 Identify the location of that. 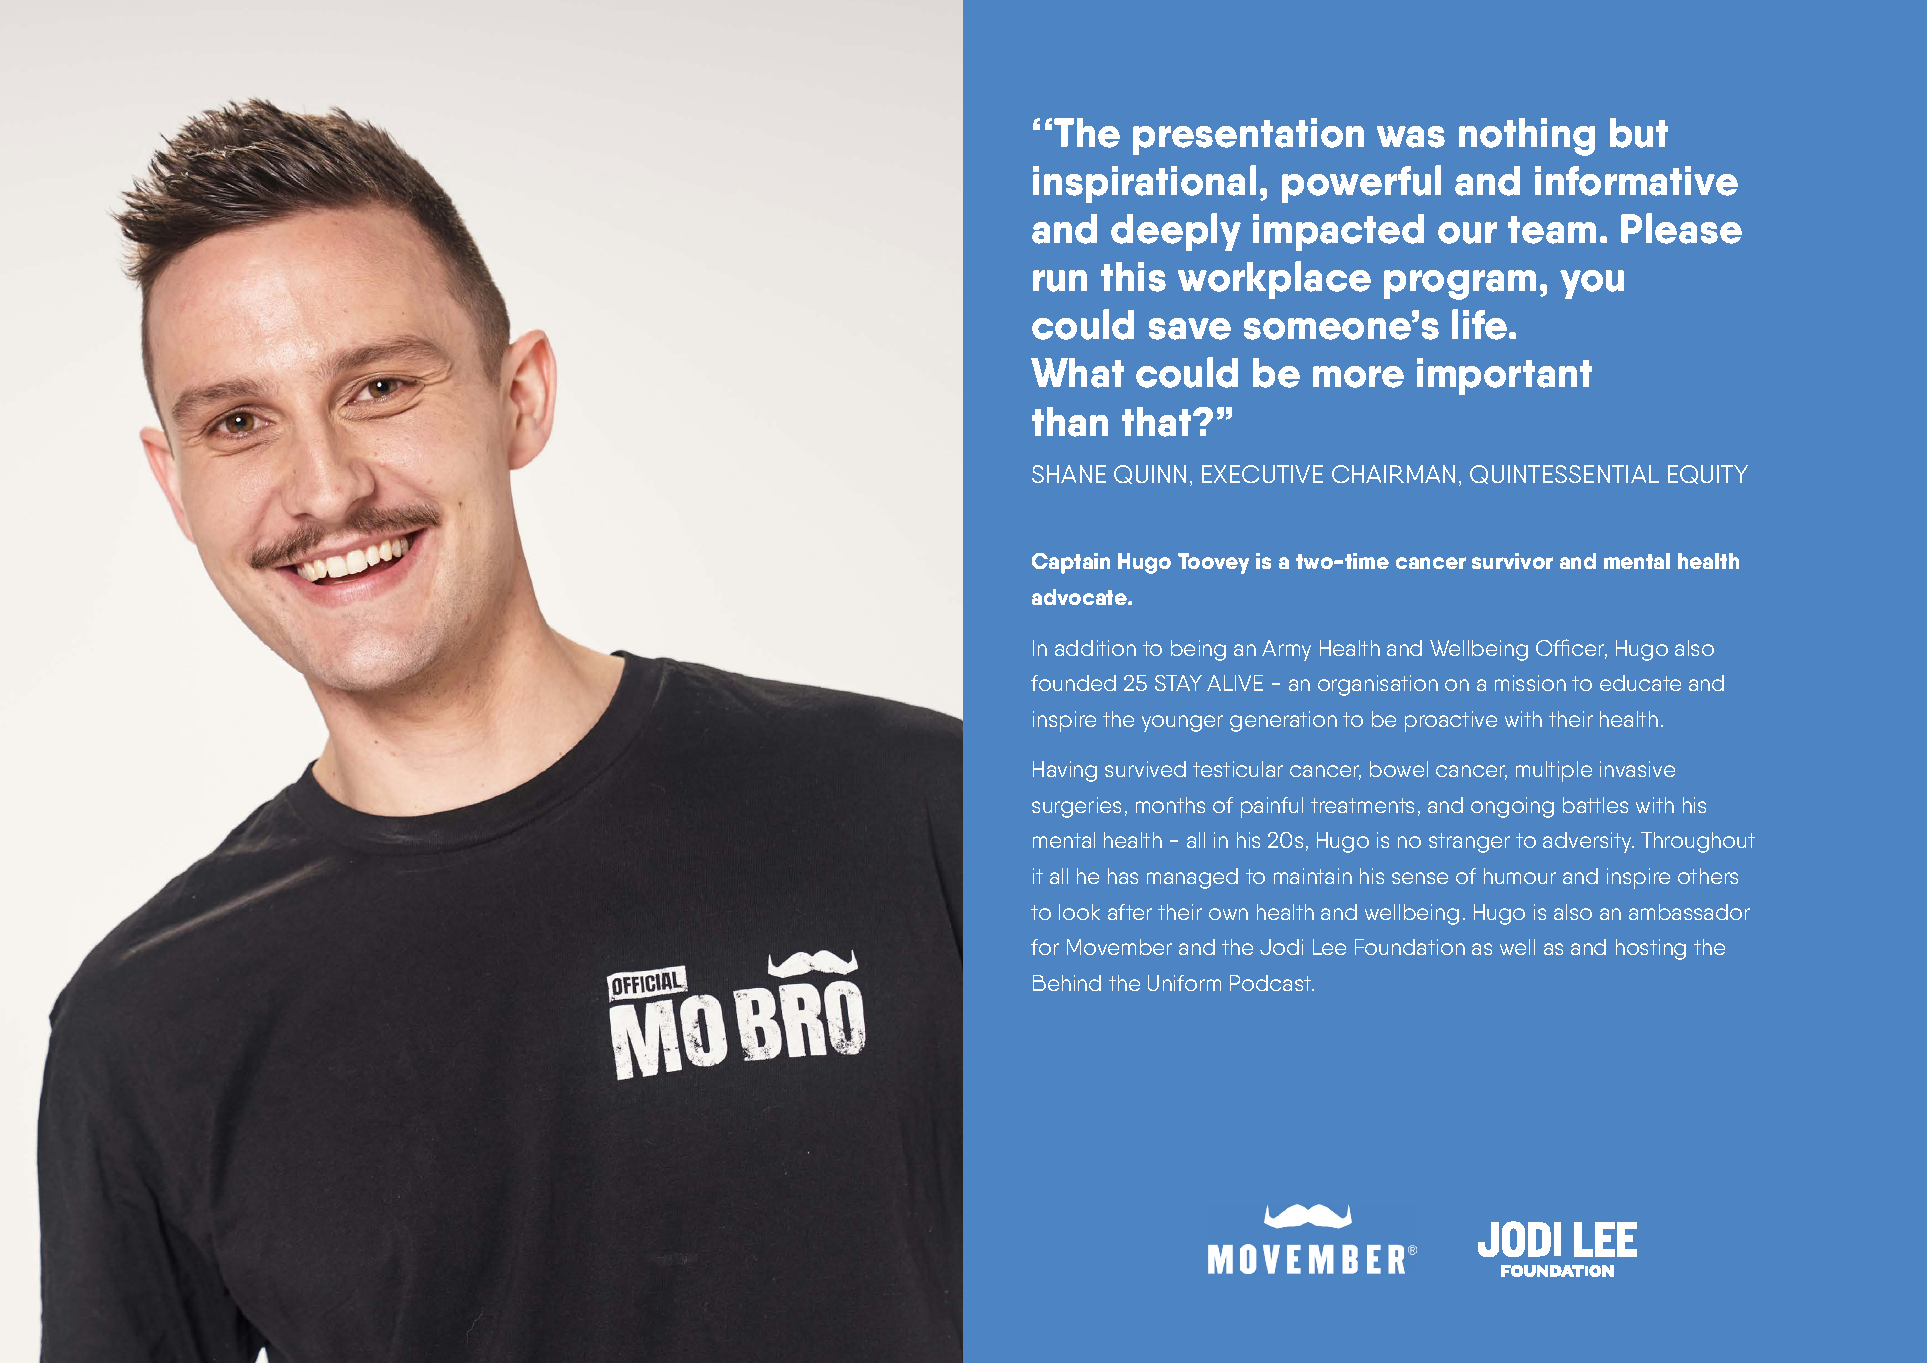
(1158, 422).
